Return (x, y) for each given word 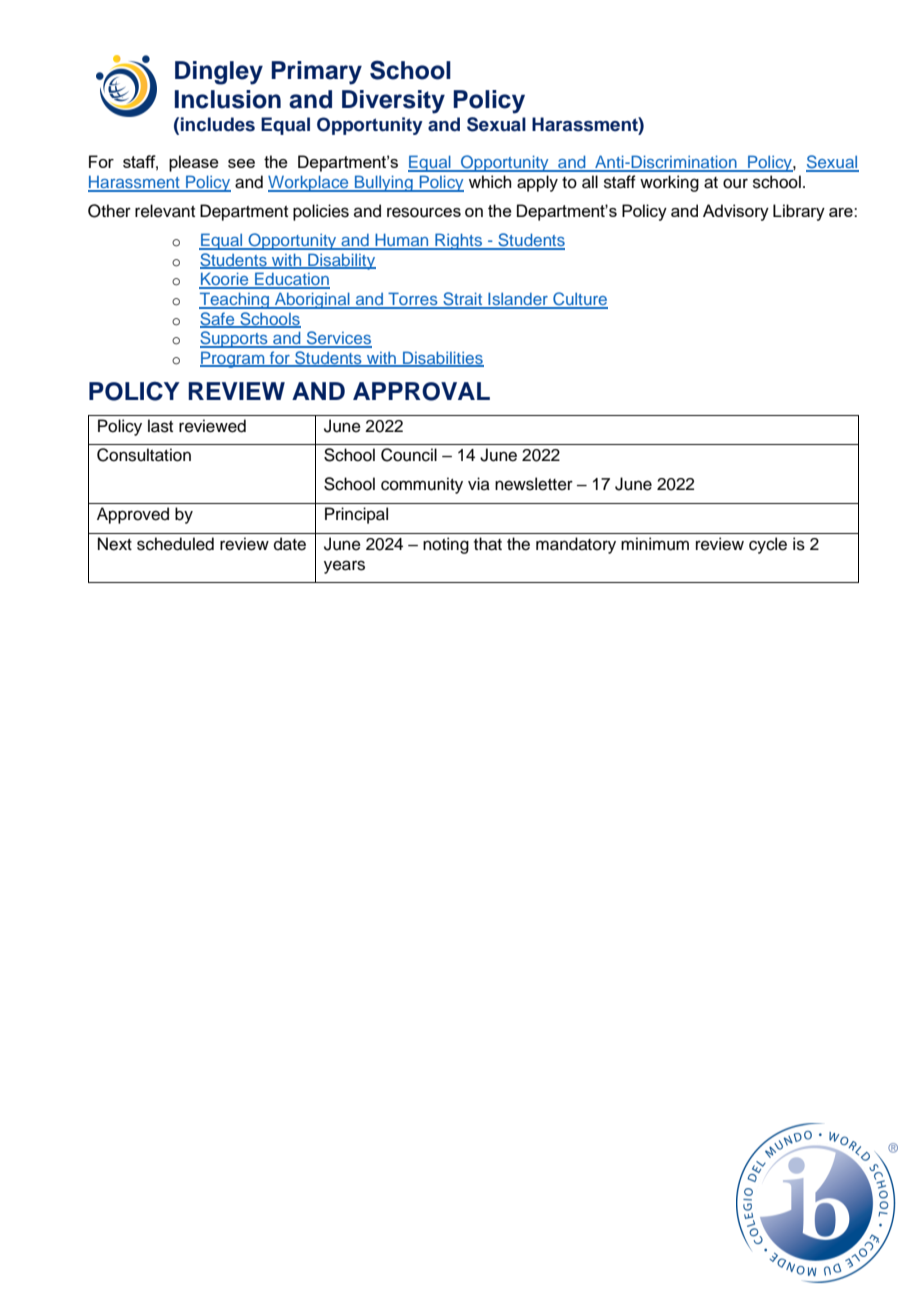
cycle (768, 545)
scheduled (175, 544)
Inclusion (228, 99)
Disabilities (442, 359)
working (669, 183)
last (160, 426)
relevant (165, 211)
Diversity (393, 102)
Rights (459, 241)
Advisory (736, 212)
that (488, 544)
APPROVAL (421, 391)
